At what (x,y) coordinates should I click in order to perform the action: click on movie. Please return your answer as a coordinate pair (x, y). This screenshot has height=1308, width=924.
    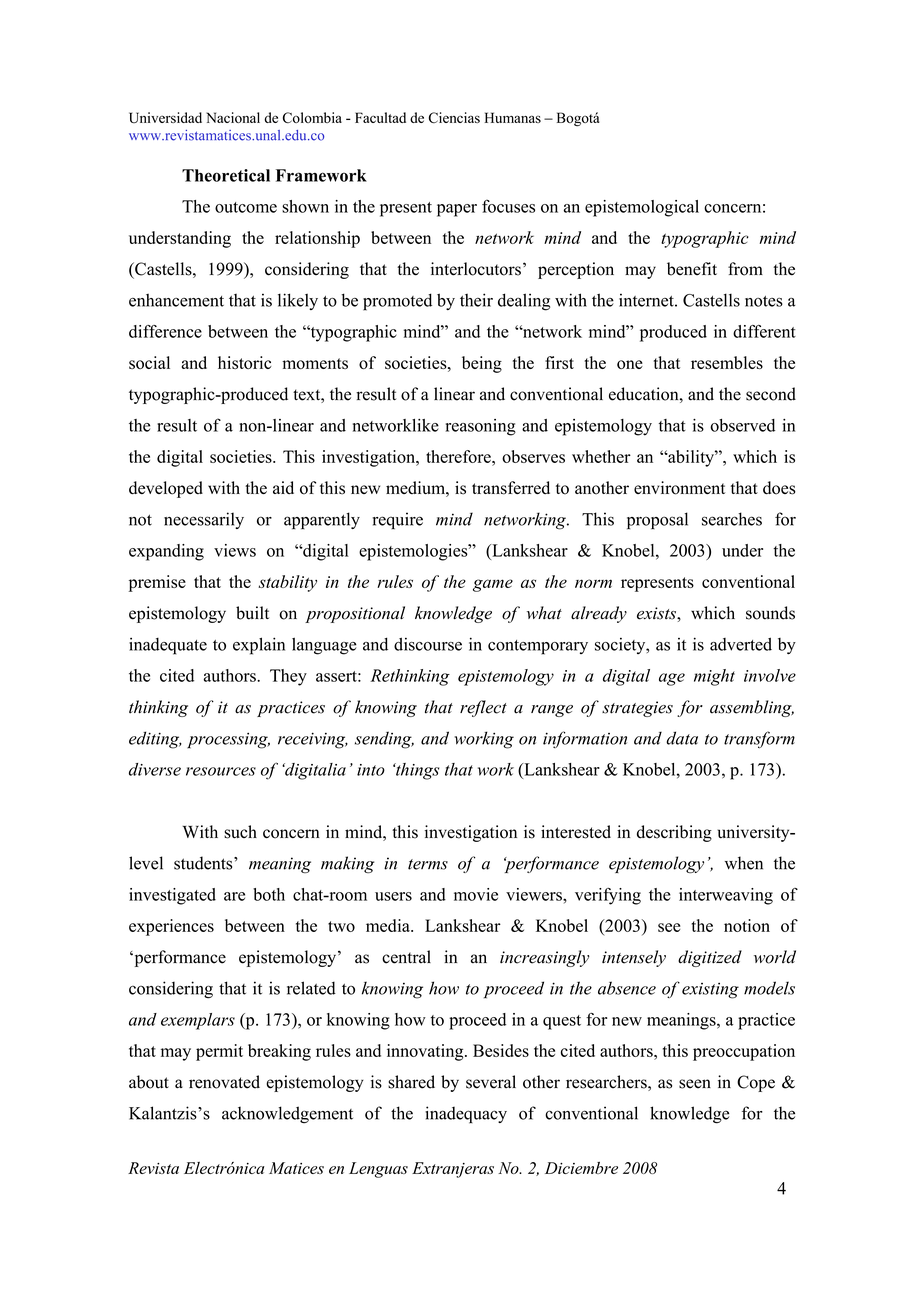
    Looking at the image, I should click on (476, 894).
